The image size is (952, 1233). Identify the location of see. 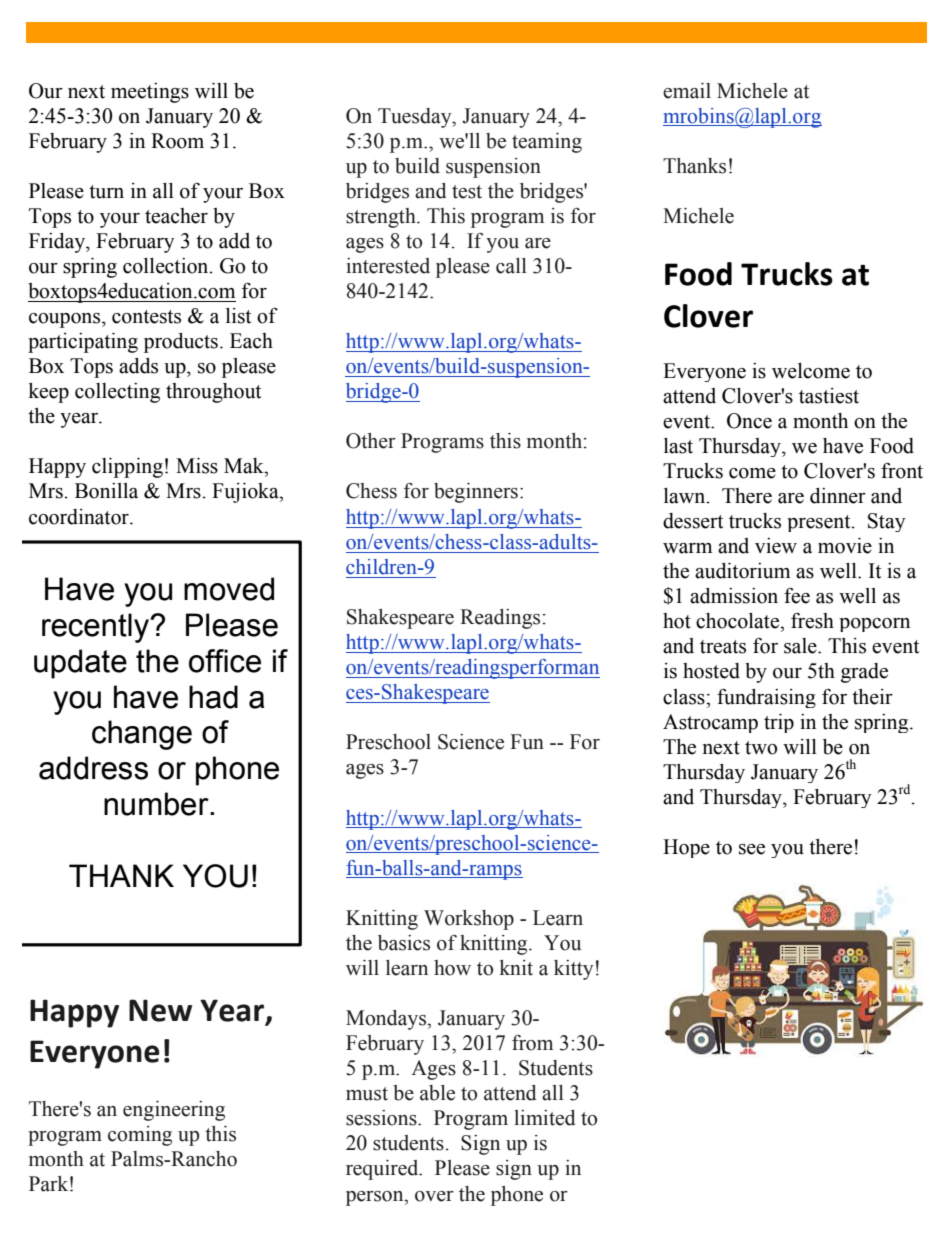
(752, 849).
